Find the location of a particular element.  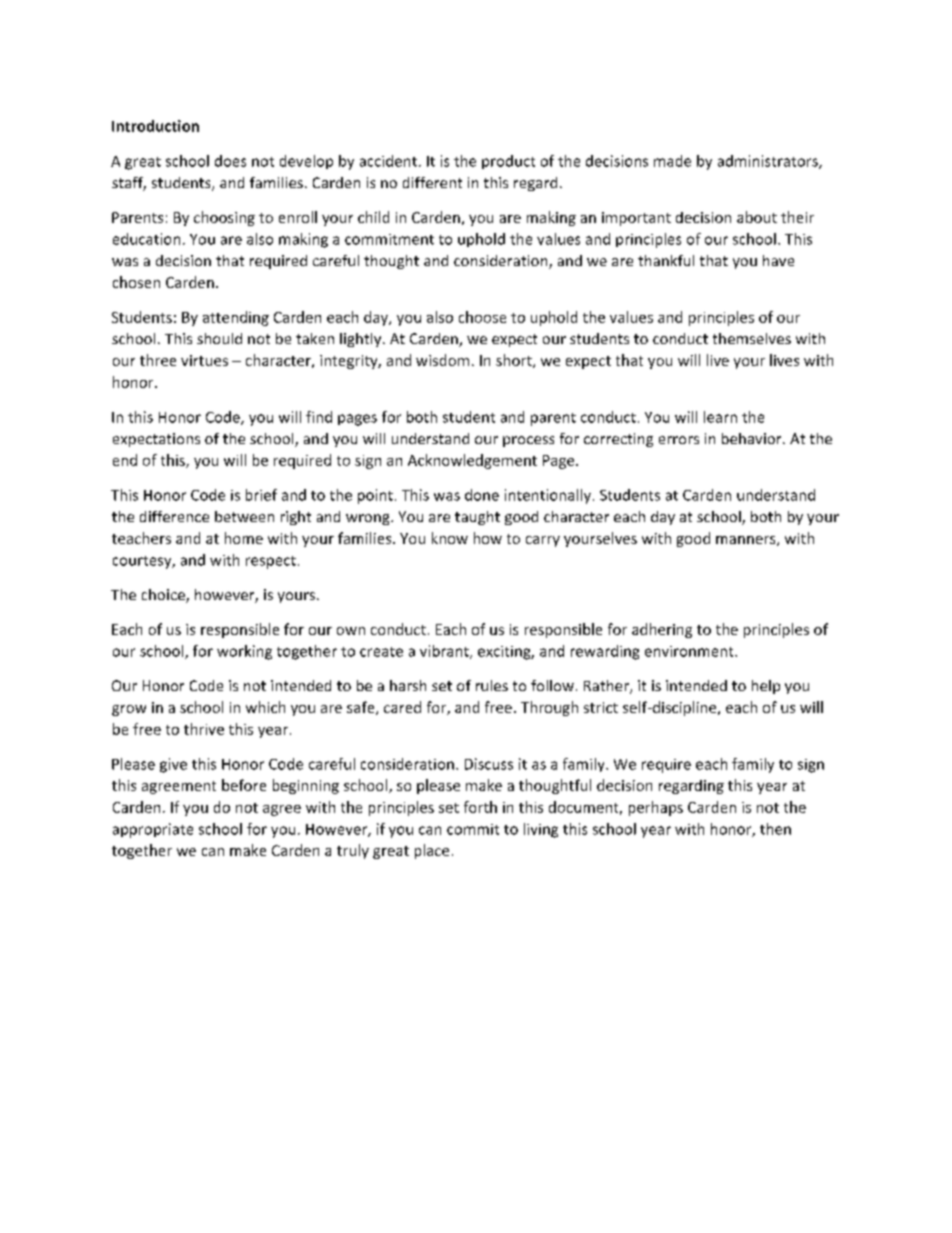

brief is located at coordinates (261, 495).
